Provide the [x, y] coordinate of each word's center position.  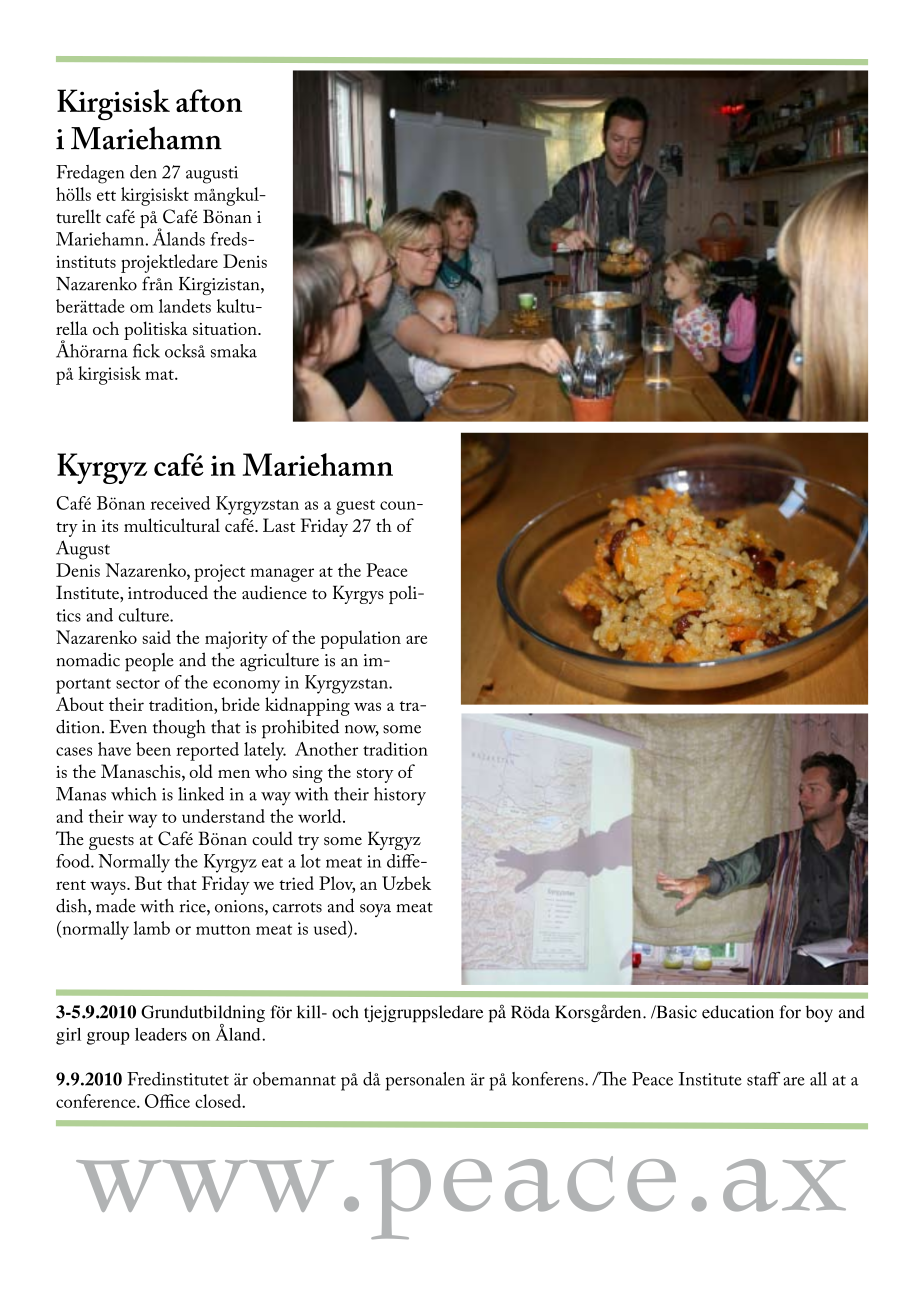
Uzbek [406, 883]
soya [375, 910]
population [360, 639]
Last [279, 525]
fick [146, 351]
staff [763, 1078]
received [180, 503]
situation [226, 329]
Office [167, 1101]
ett [106, 196]
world [321, 816]
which [134, 794]
